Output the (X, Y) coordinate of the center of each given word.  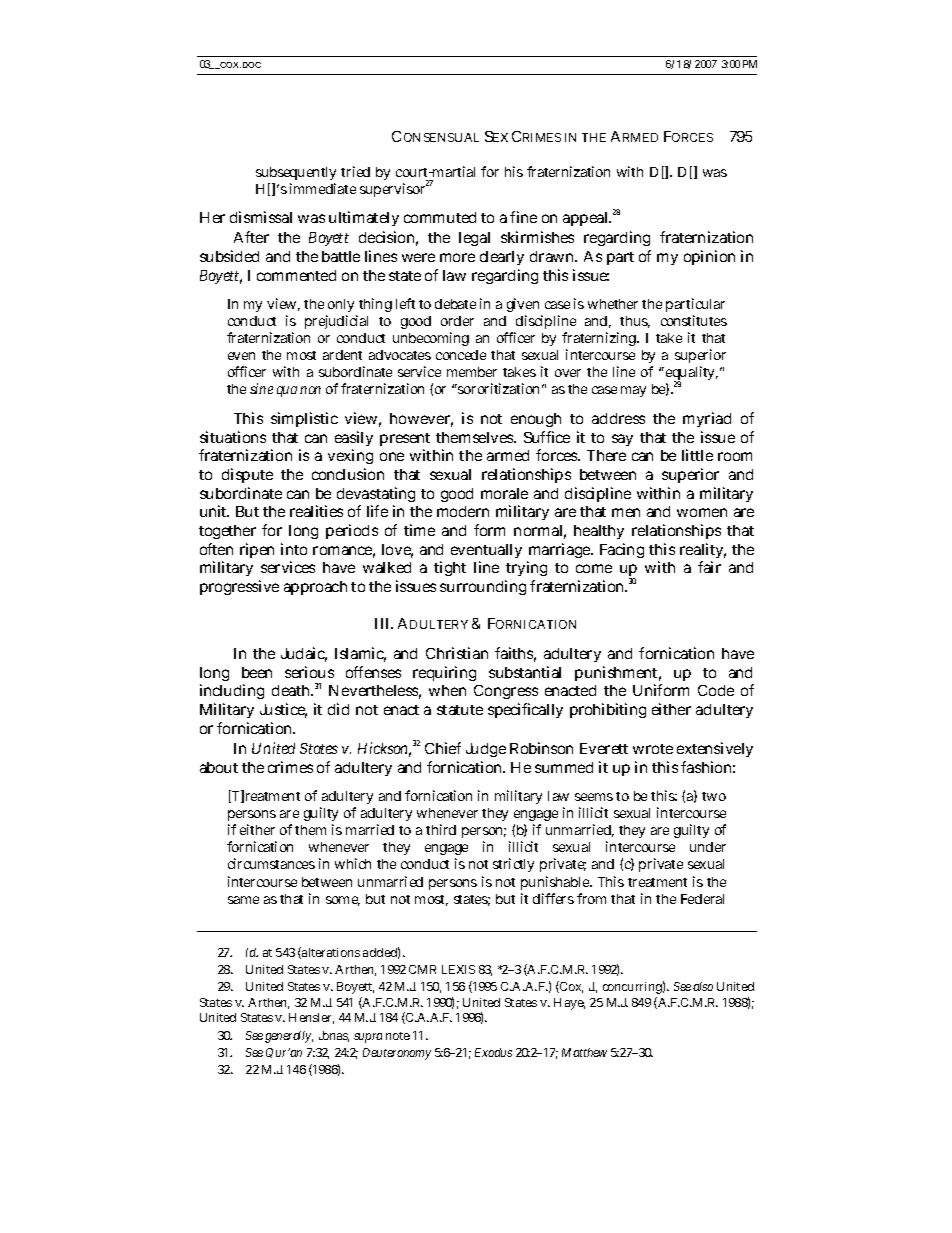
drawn (553, 256)
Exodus (493, 1052)
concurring (634, 987)
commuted (443, 217)
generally (289, 1037)
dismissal (261, 217)
